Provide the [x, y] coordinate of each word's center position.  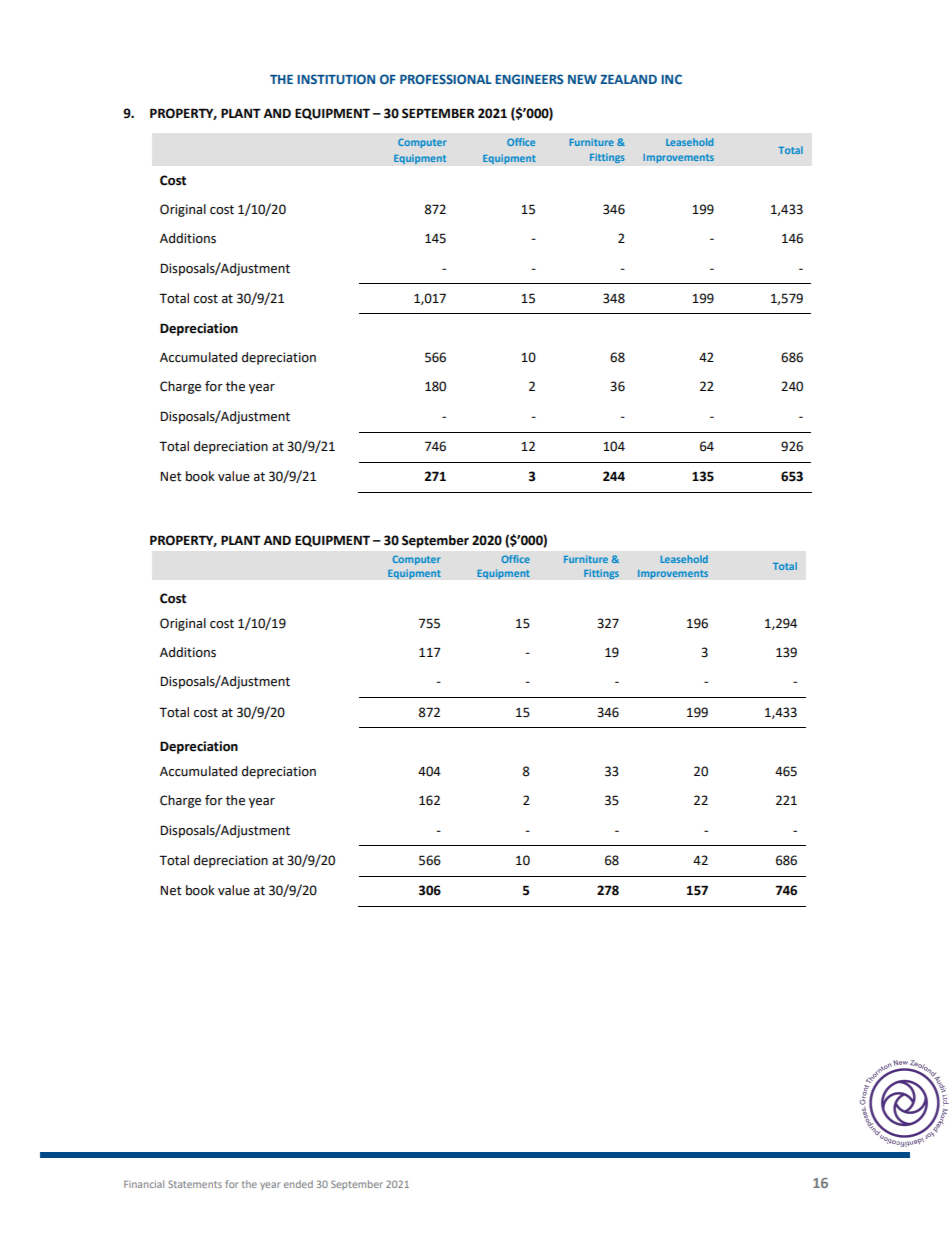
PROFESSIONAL [445, 79]
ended [298, 1184]
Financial [144, 1184]
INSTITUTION [336, 79]
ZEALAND [629, 79]
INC [671, 79]
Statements [195, 1184]
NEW [582, 79]
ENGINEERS [529, 79]
